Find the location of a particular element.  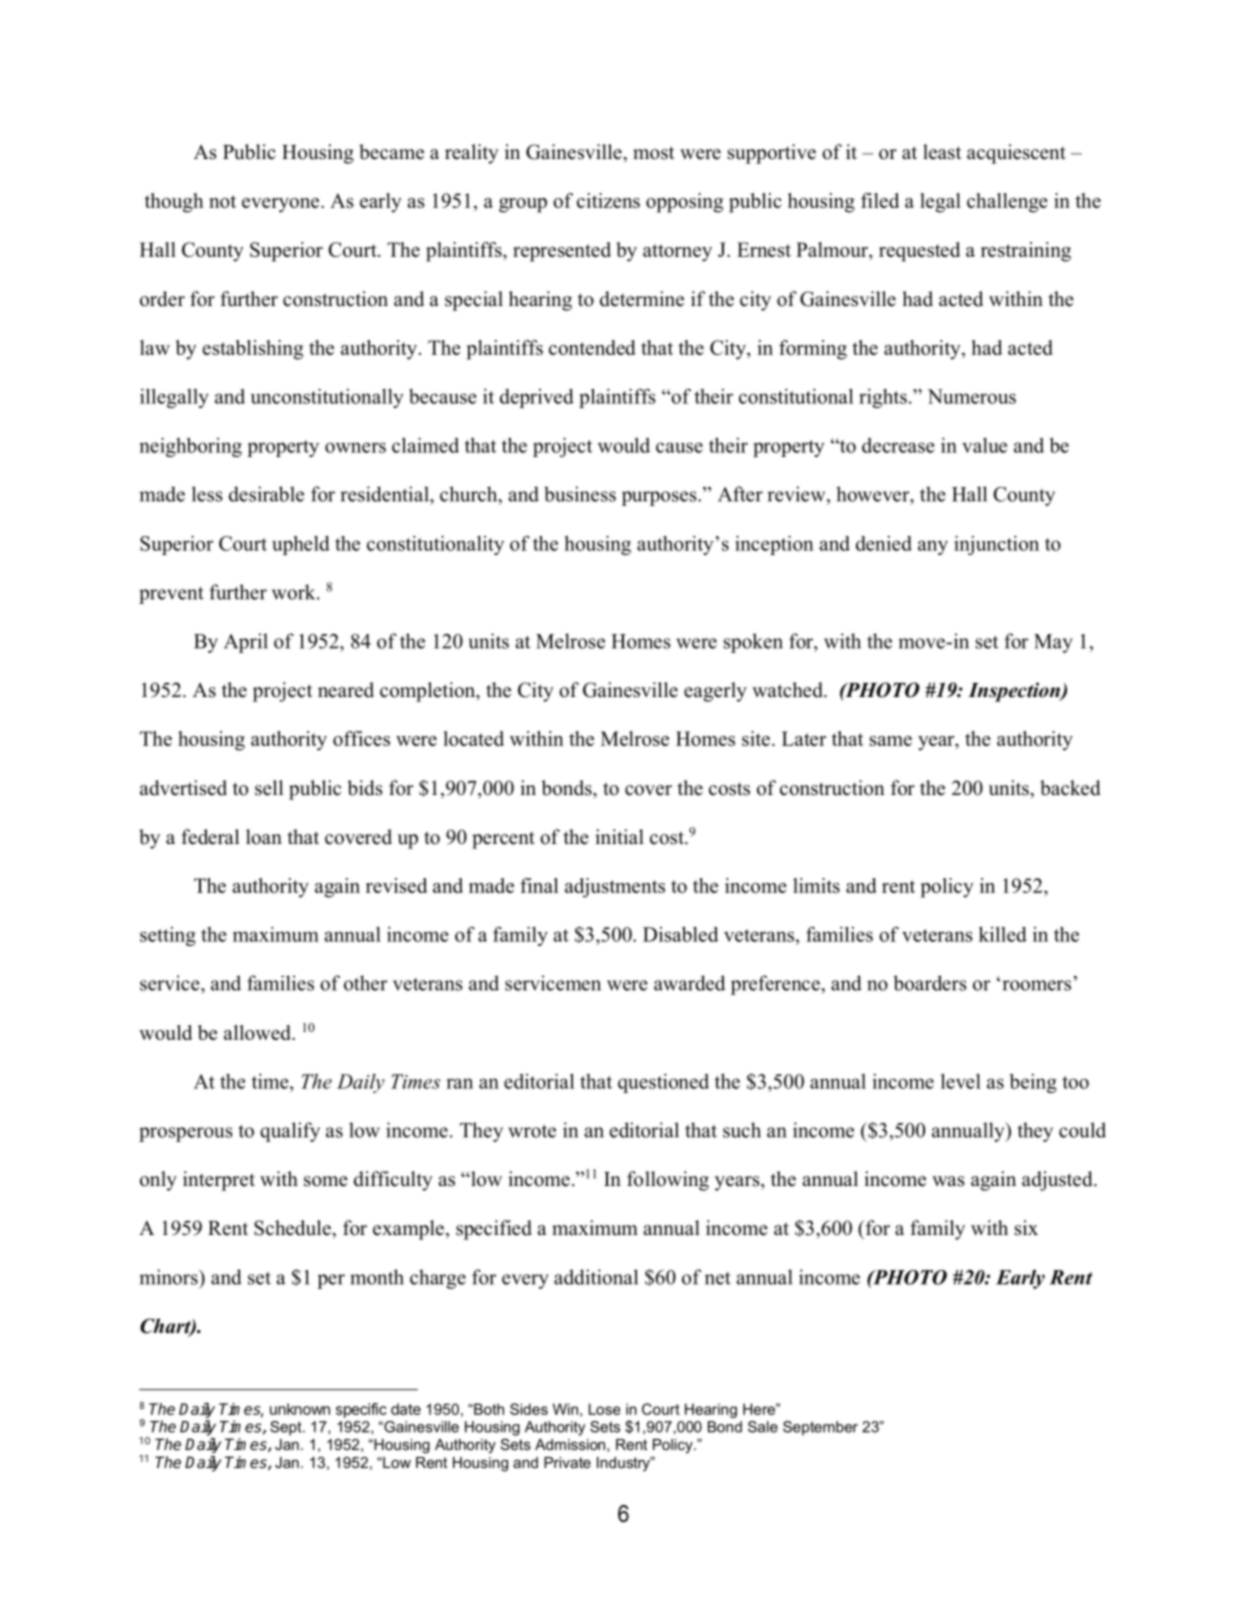

questioned is located at coordinates (663, 1083).
